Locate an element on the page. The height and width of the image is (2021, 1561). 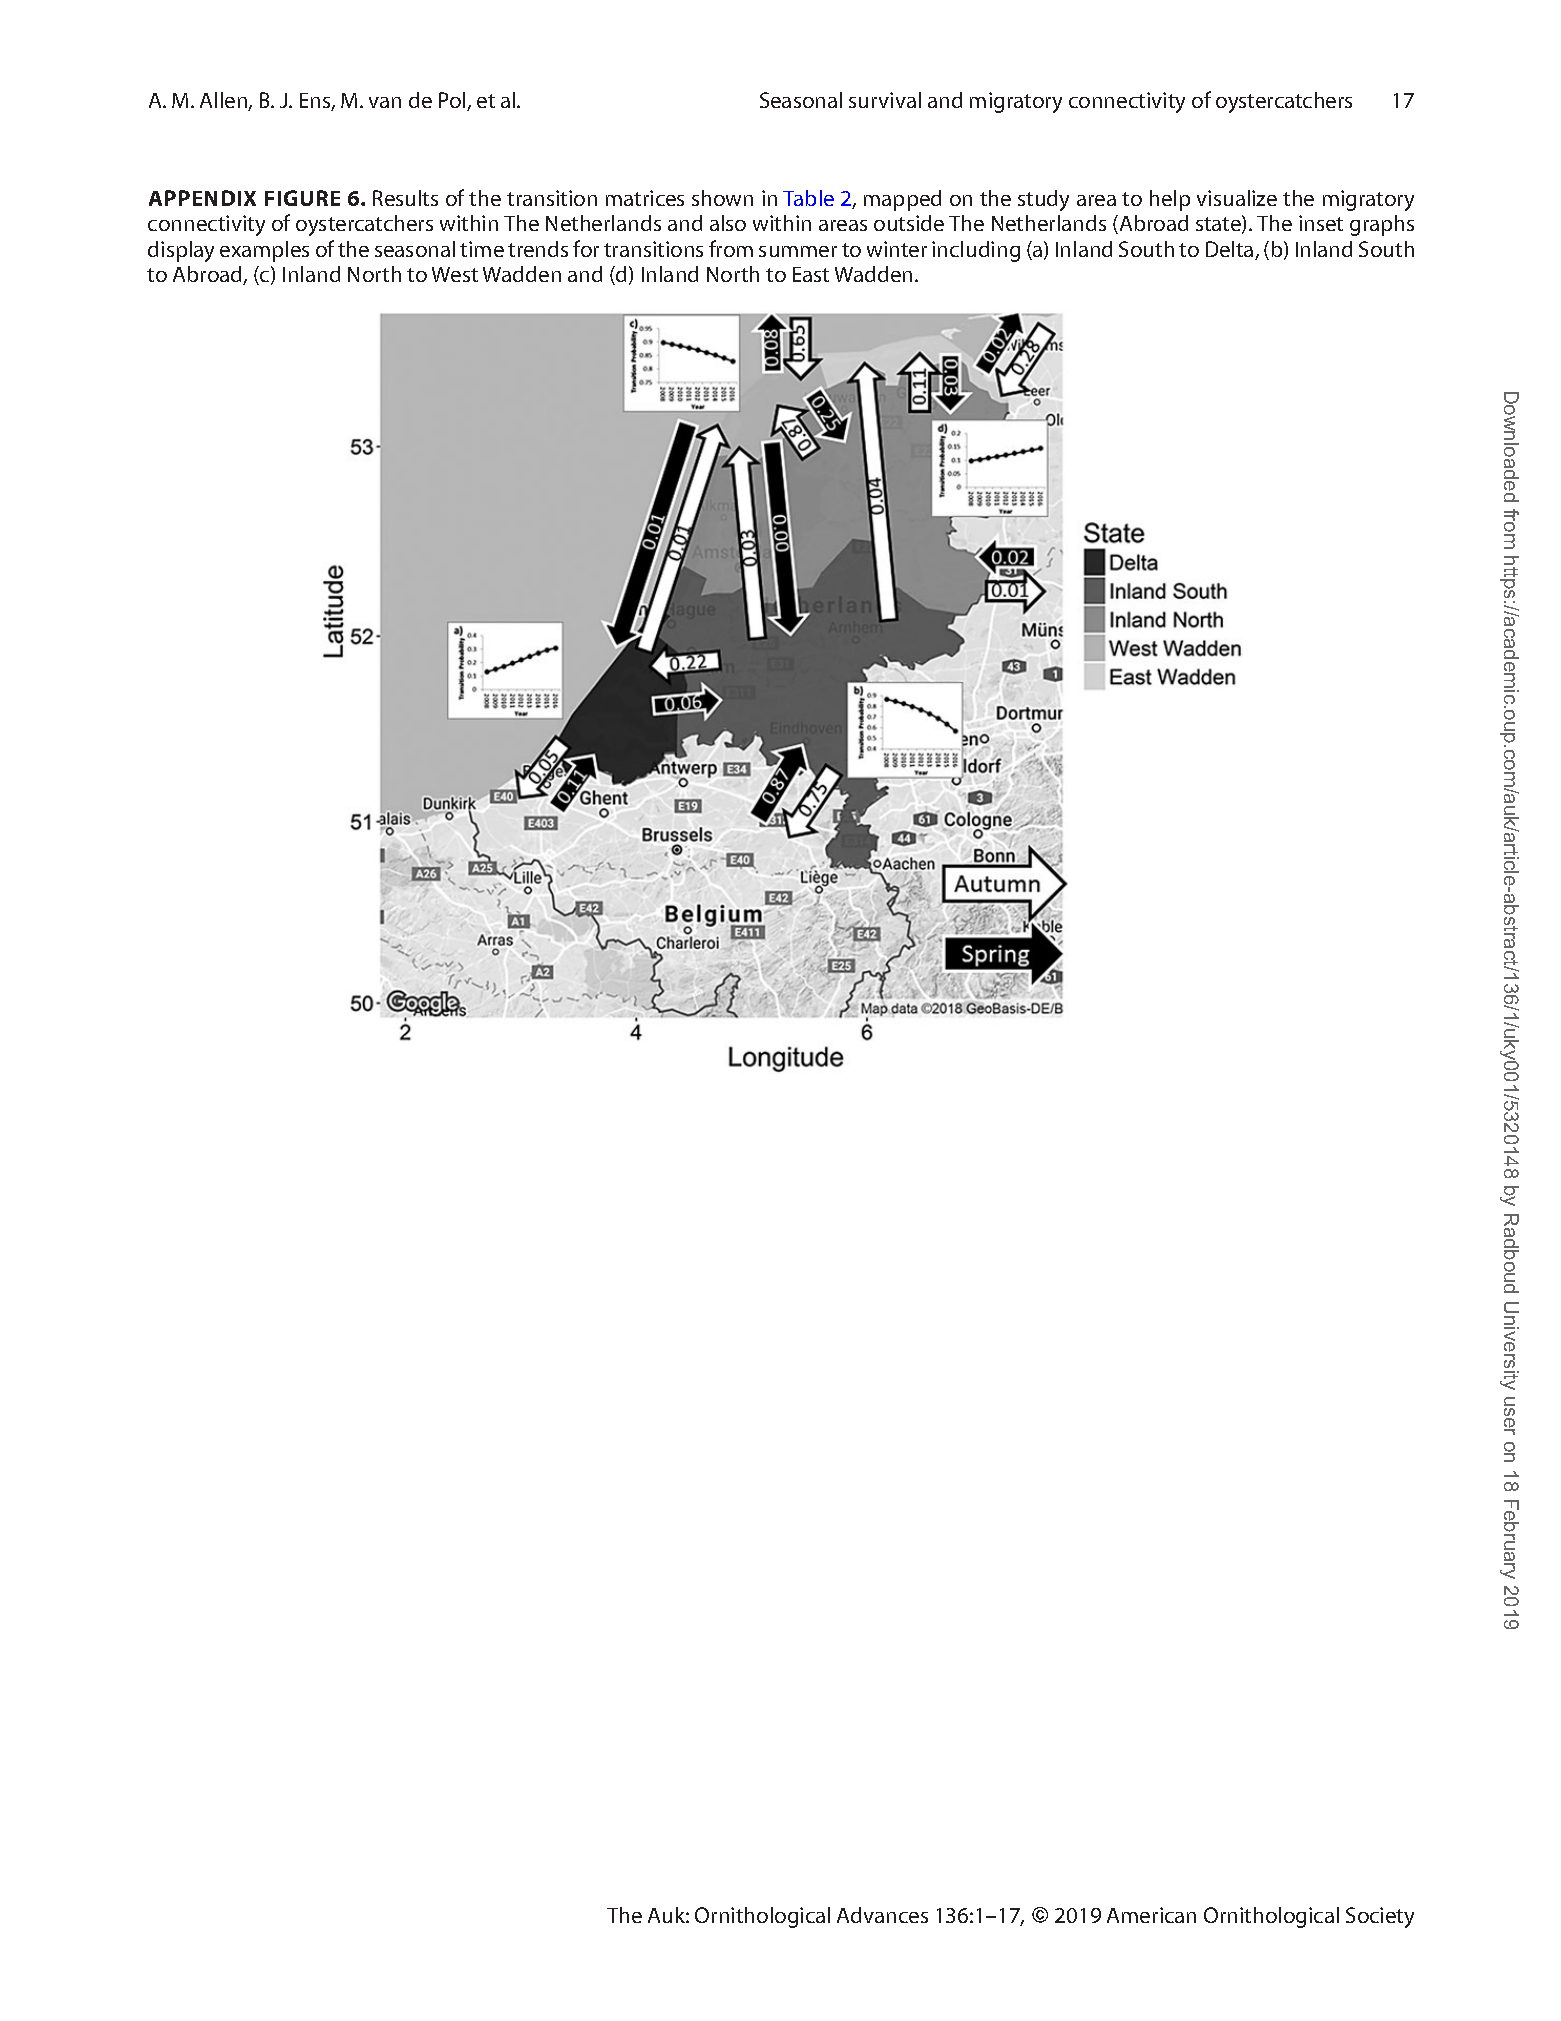
visualize is located at coordinates (1237, 198).
